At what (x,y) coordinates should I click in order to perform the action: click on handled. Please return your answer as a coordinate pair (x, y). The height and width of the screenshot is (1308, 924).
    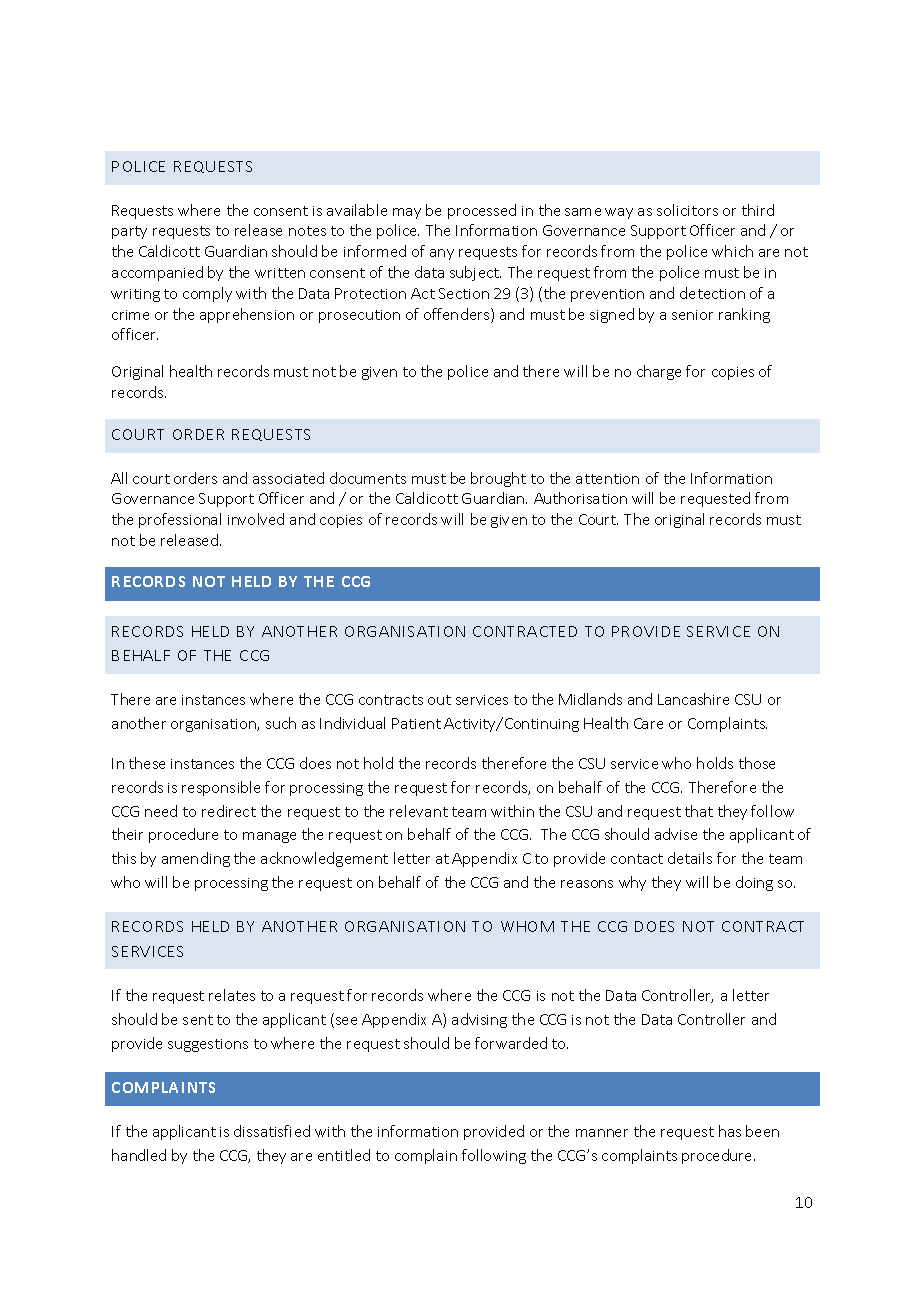
    Looking at the image, I should click on (139, 1155).
